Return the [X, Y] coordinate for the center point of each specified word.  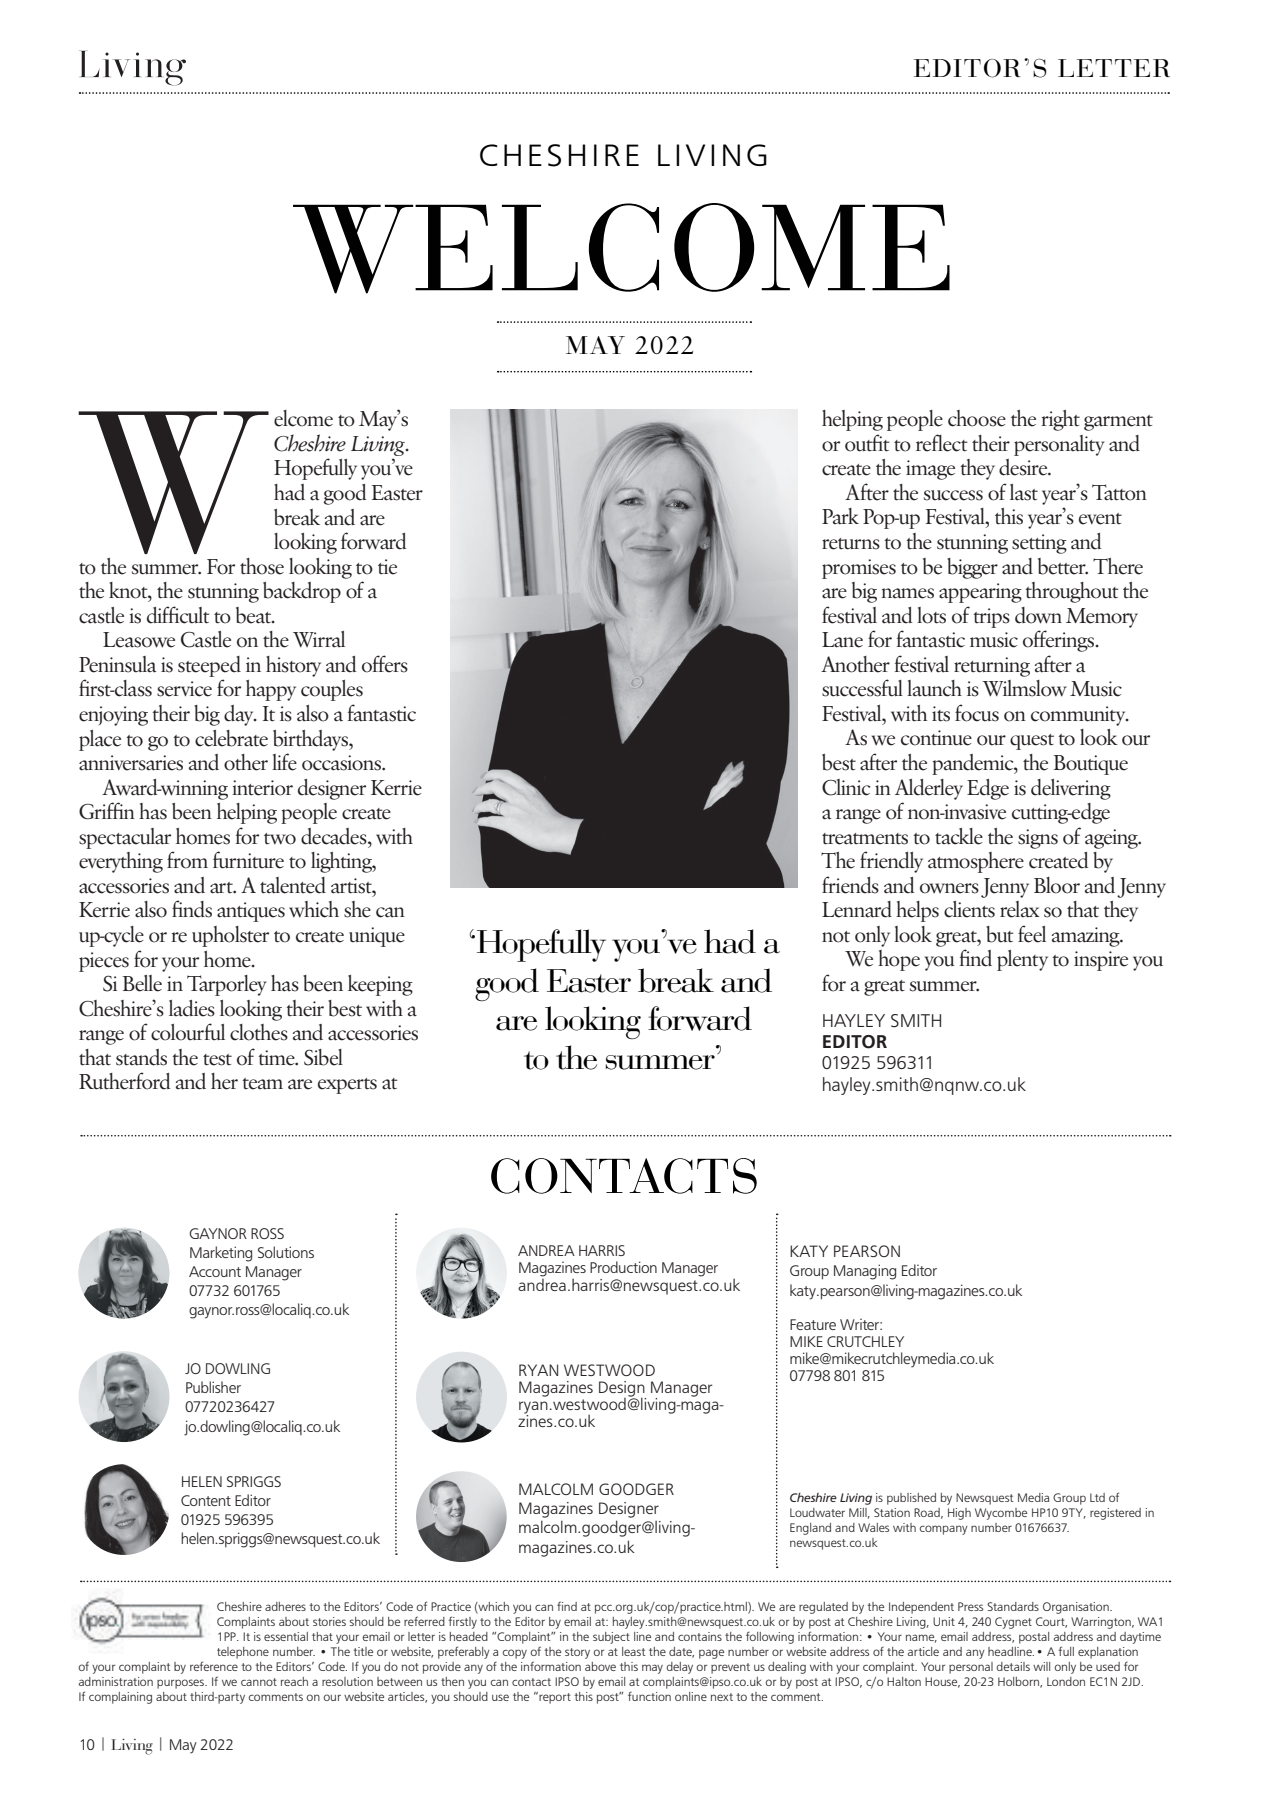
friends [850, 885]
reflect [942, 443]
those [262, 566]
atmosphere [976, 862]
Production [623, 1267]
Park [840, 516]
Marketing [221, 1254]
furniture [248, 860]
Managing [865, 1272]
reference [214, 1666]
